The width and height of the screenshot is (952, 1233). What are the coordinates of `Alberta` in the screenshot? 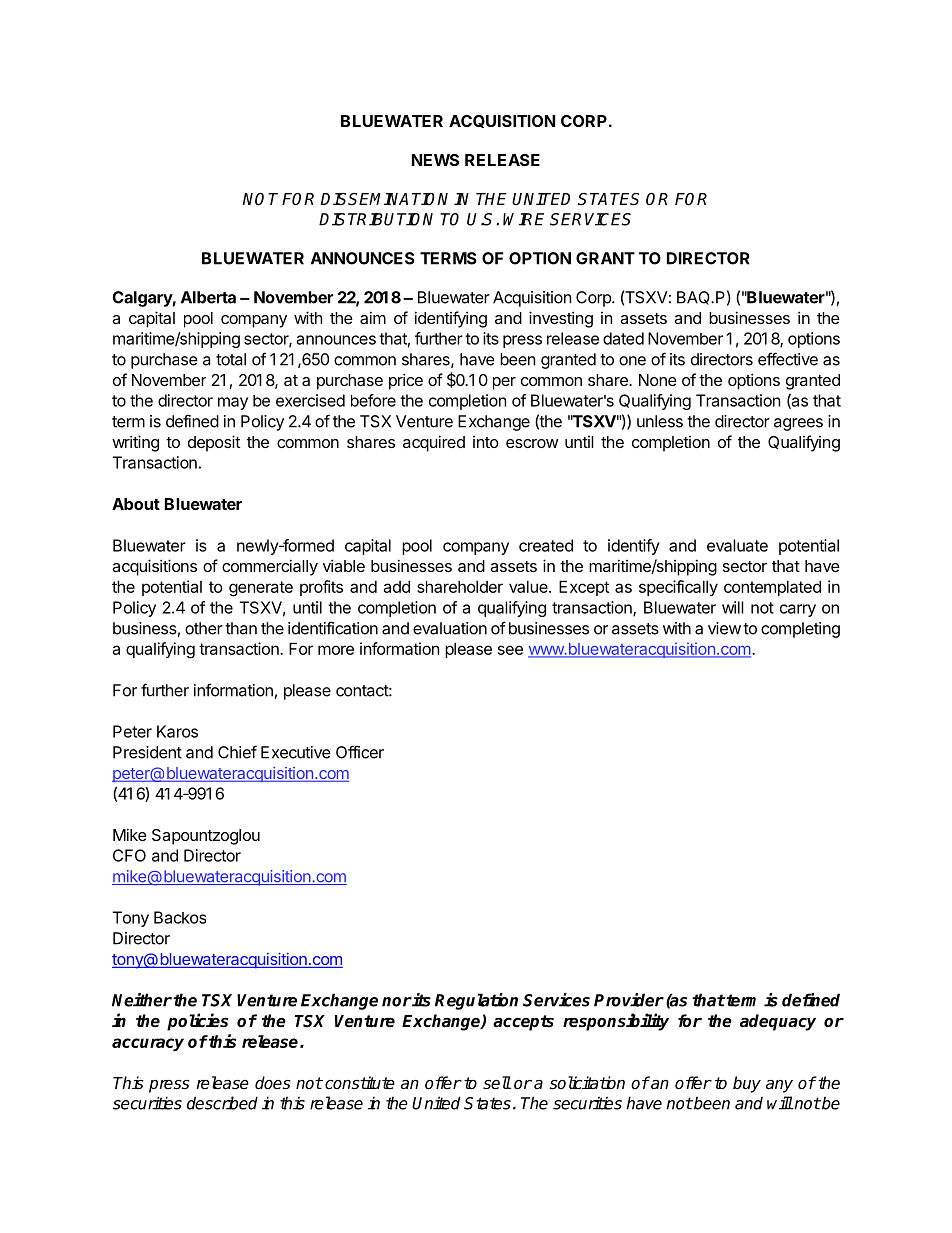 It's located at (208, 297).
